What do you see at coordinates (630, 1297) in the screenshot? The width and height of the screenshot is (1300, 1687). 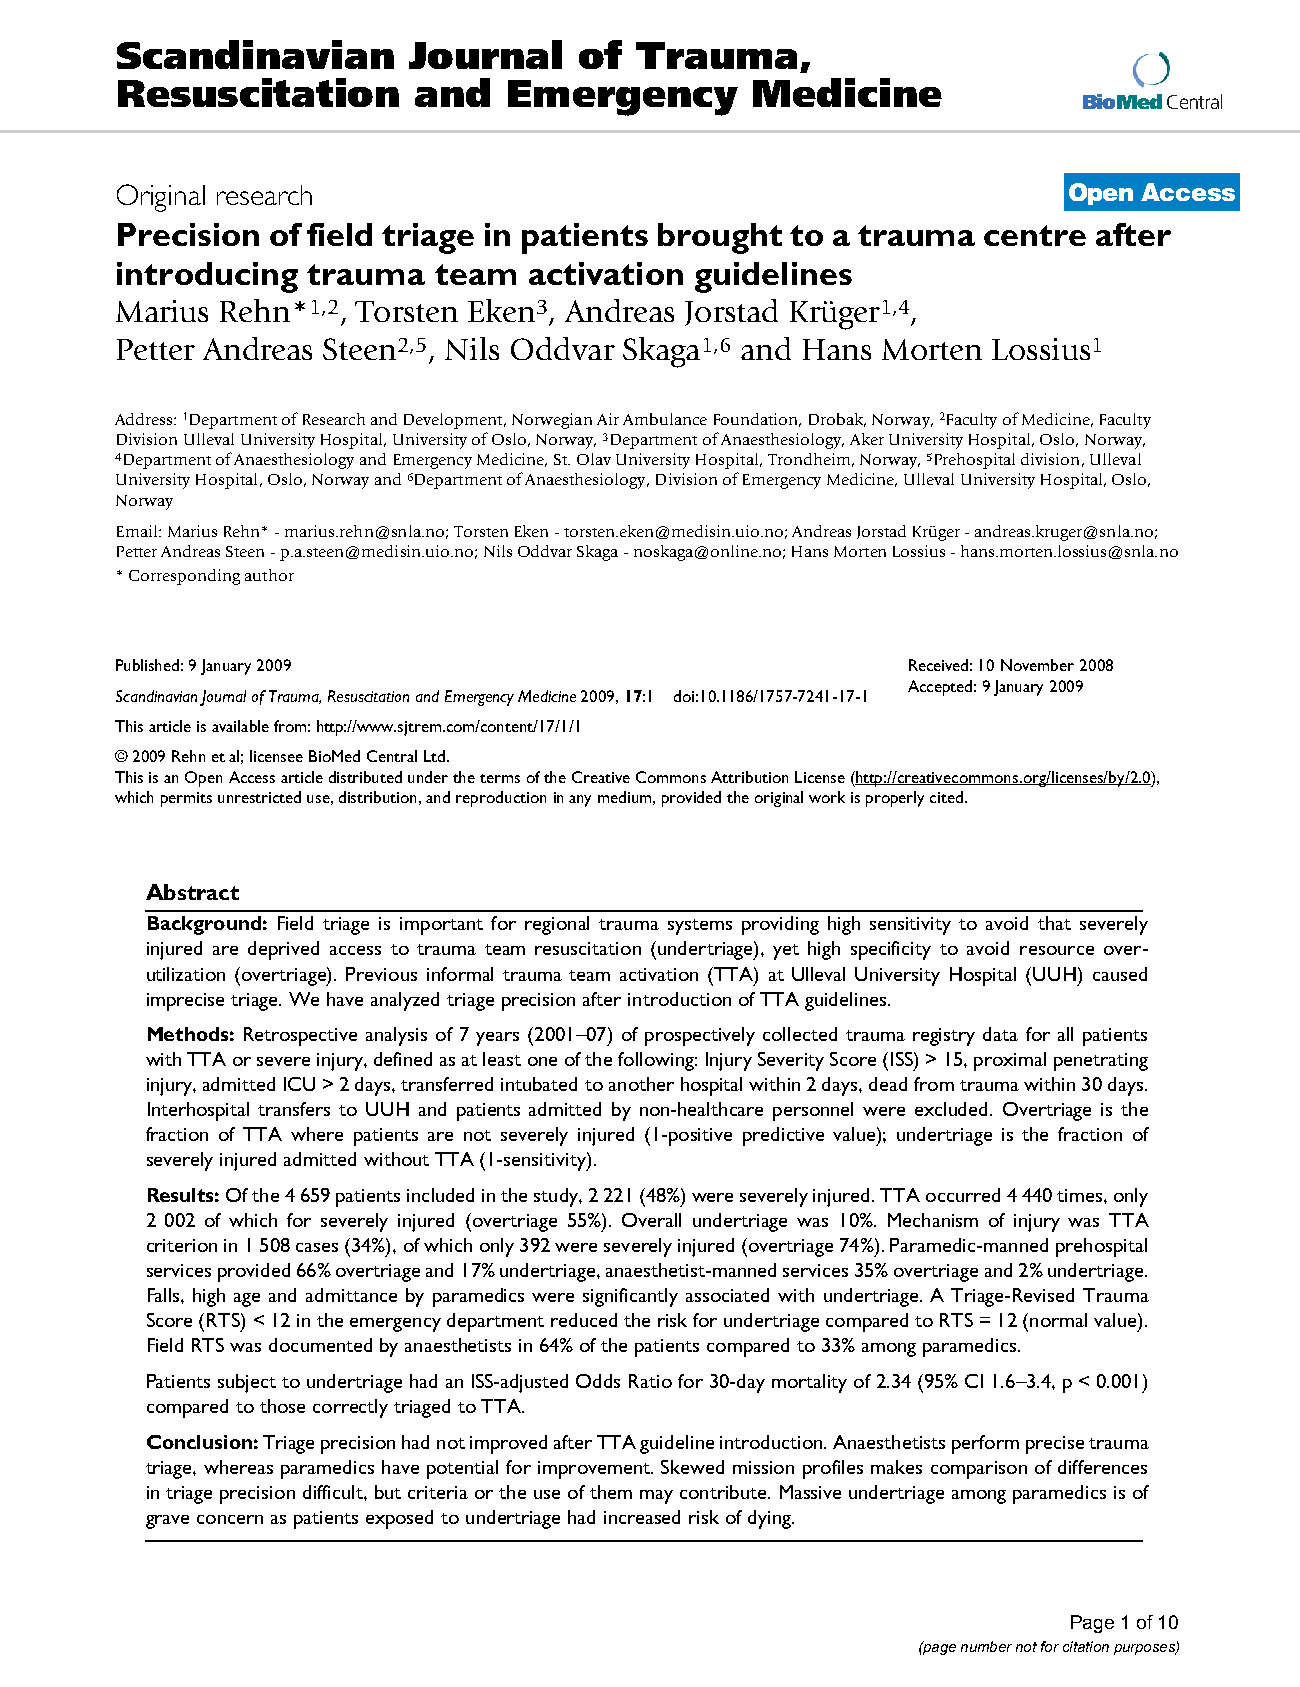 I see `significantly` at bounding box center [630, 1297].
